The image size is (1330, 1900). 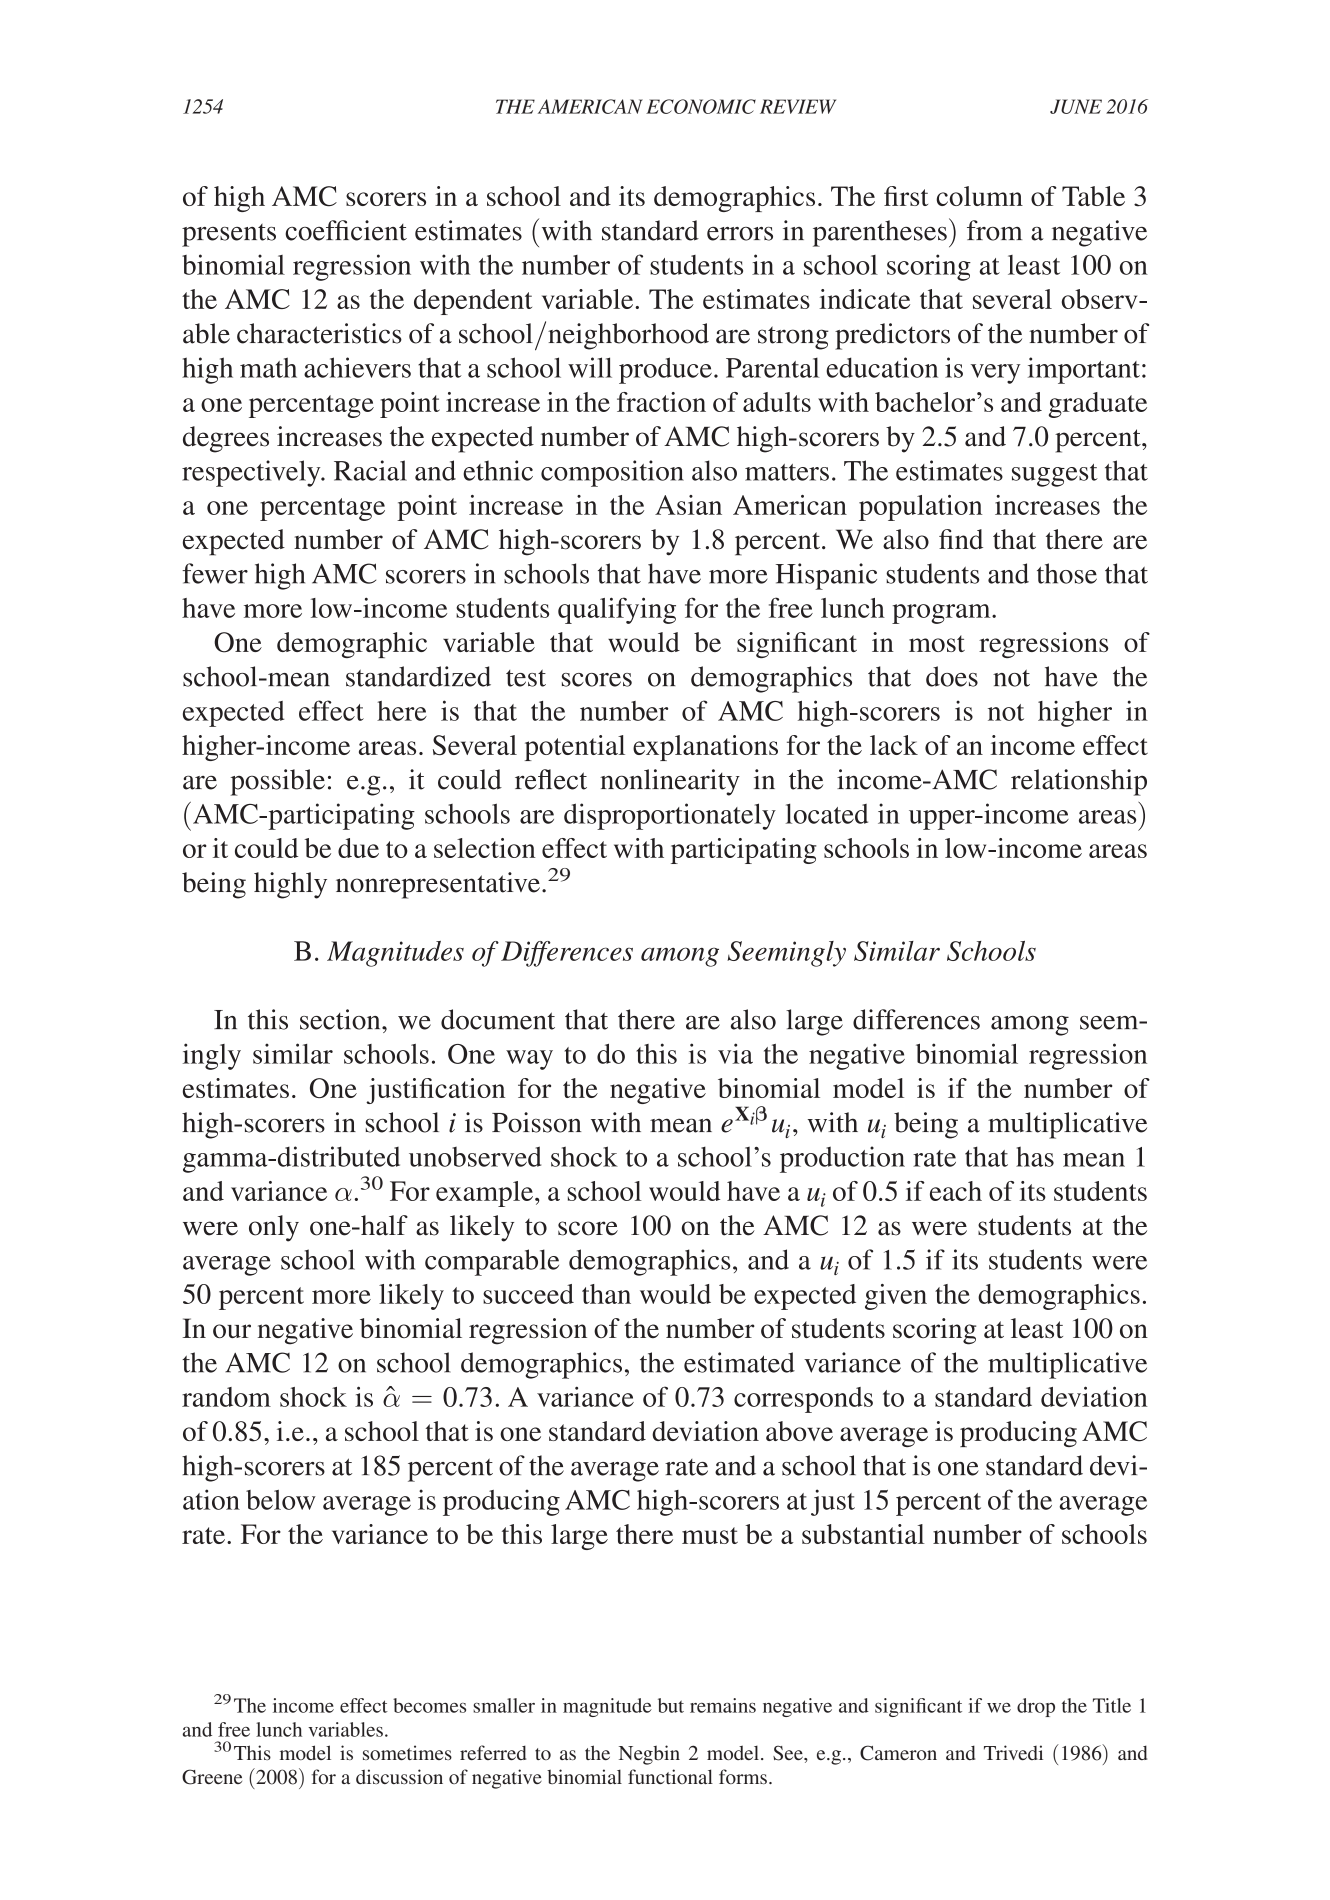 I want to click on section, so click(x=341, y=1019).
